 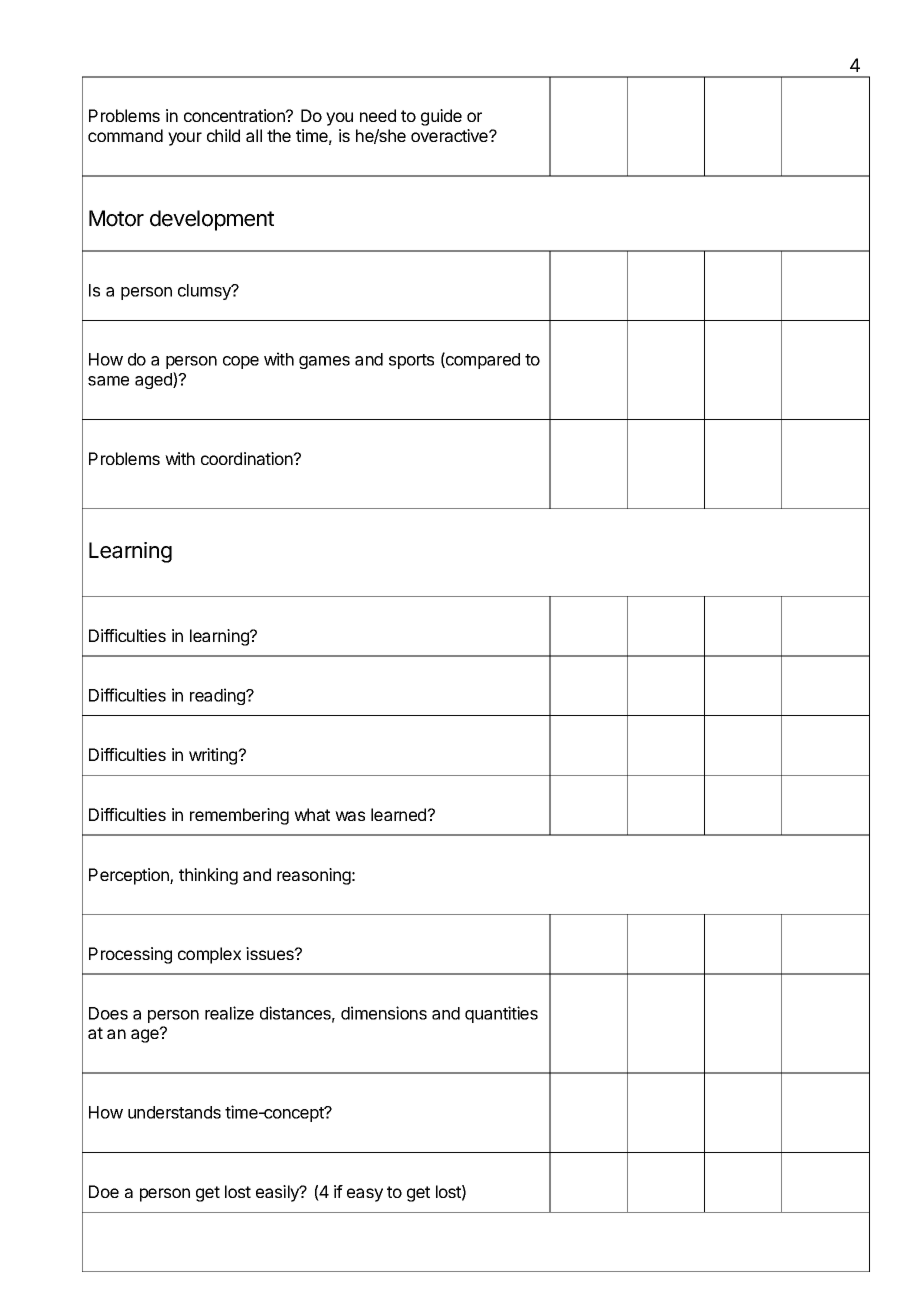 What do you see at coordinates (450, 135) in the image?
I see `overactive` at bounding box center [450, 135].
